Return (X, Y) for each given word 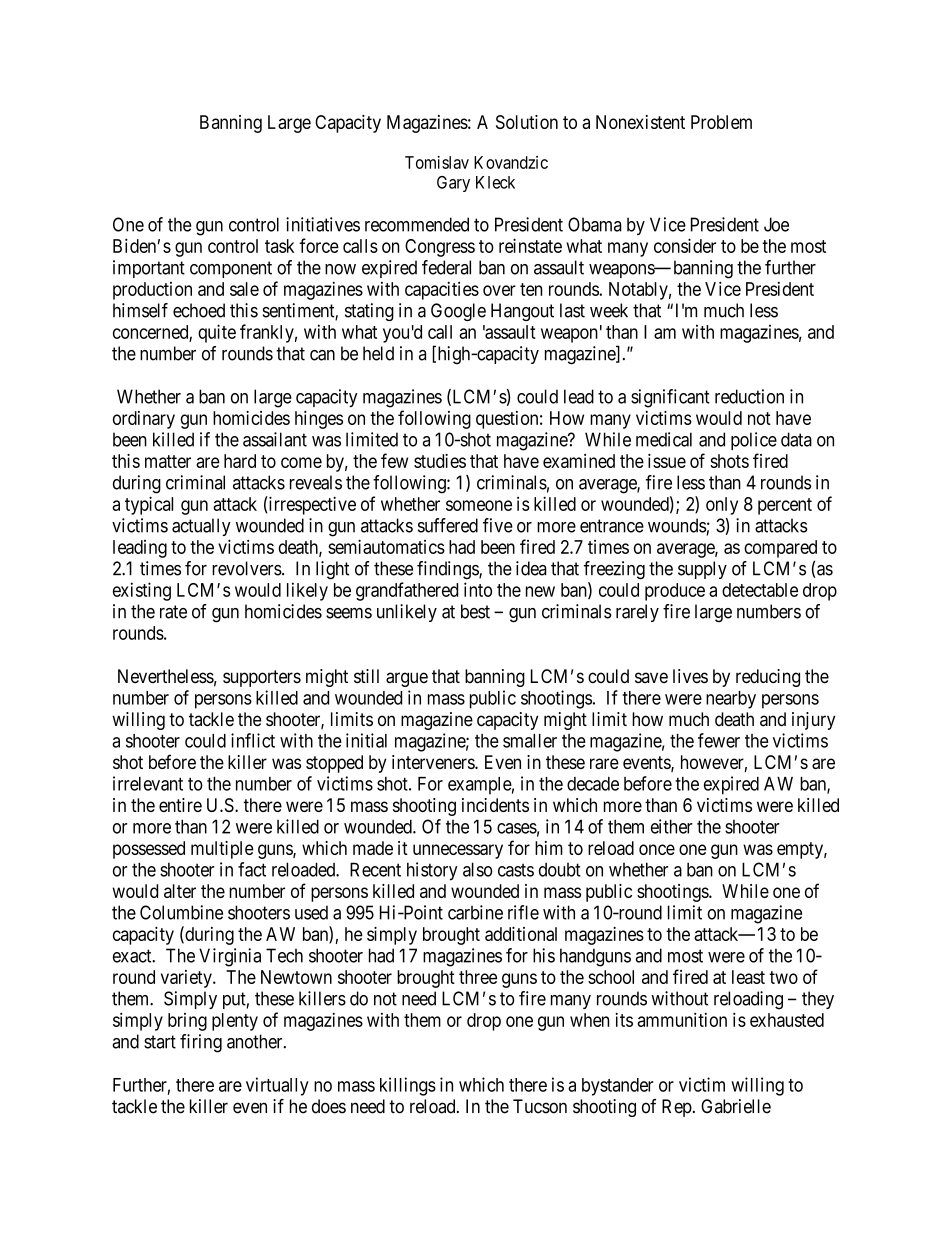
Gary (453, 184)
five (498, 525)
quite (217, 333)
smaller (530, 741)
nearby (731, 700)
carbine (475, 912)
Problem (721, 122)
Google (458, 312)
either (672, 826)
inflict (253, 740)
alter (180, 891)
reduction (749, 396)
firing (201, 1043)
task (279, 246)
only (722, 506)
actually (201, 527)
